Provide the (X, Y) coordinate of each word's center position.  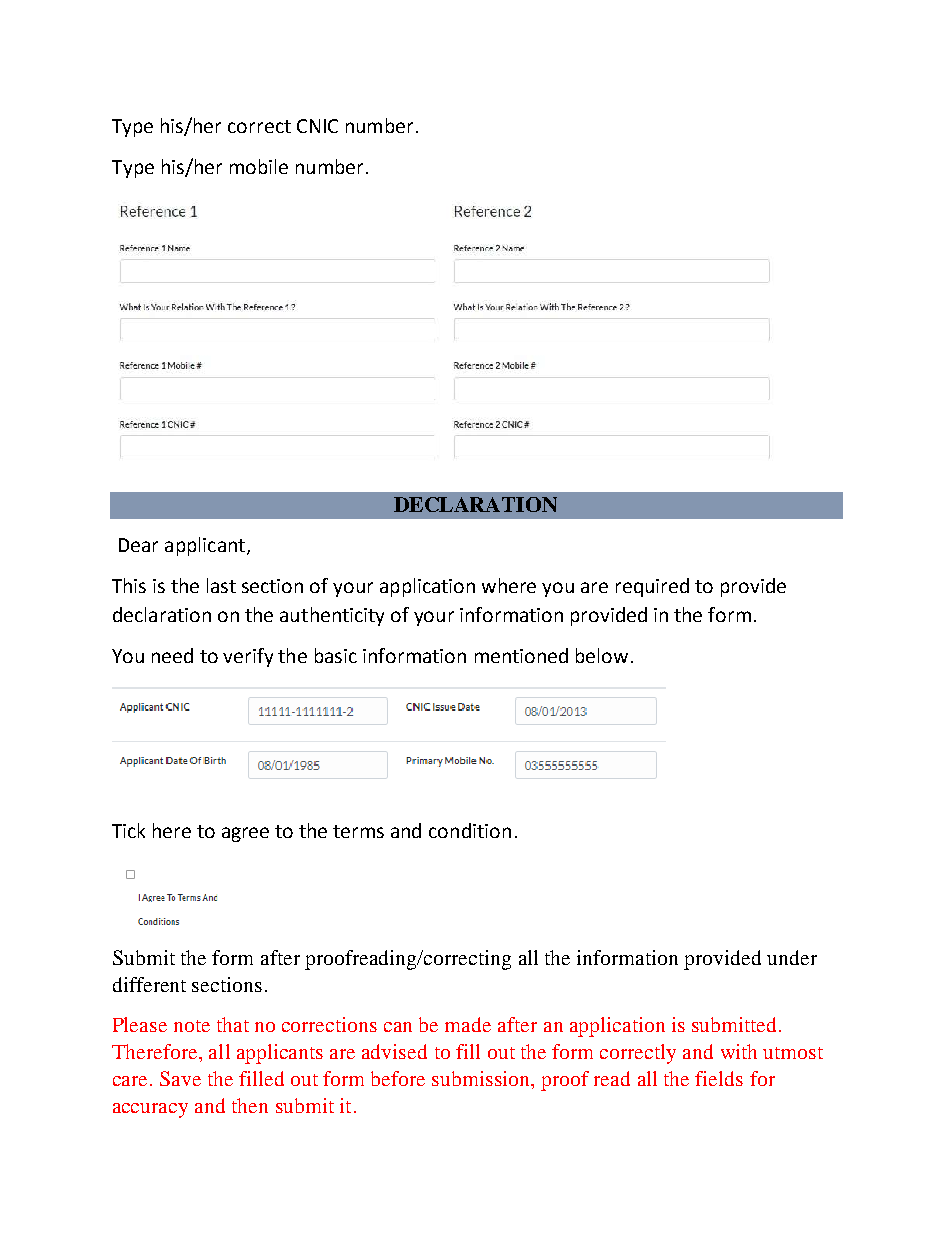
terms (358, 831)
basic (336, 655)
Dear (138, 545)
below (602, 655)
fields (719, 1078)
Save (180, 1078)
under (792, 957)
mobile (259, 166)
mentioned (521, 655)
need (172, 655)
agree (245, 834)
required (652, 587)
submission (482, 1078)
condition (470, 830)
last (221, 585)
